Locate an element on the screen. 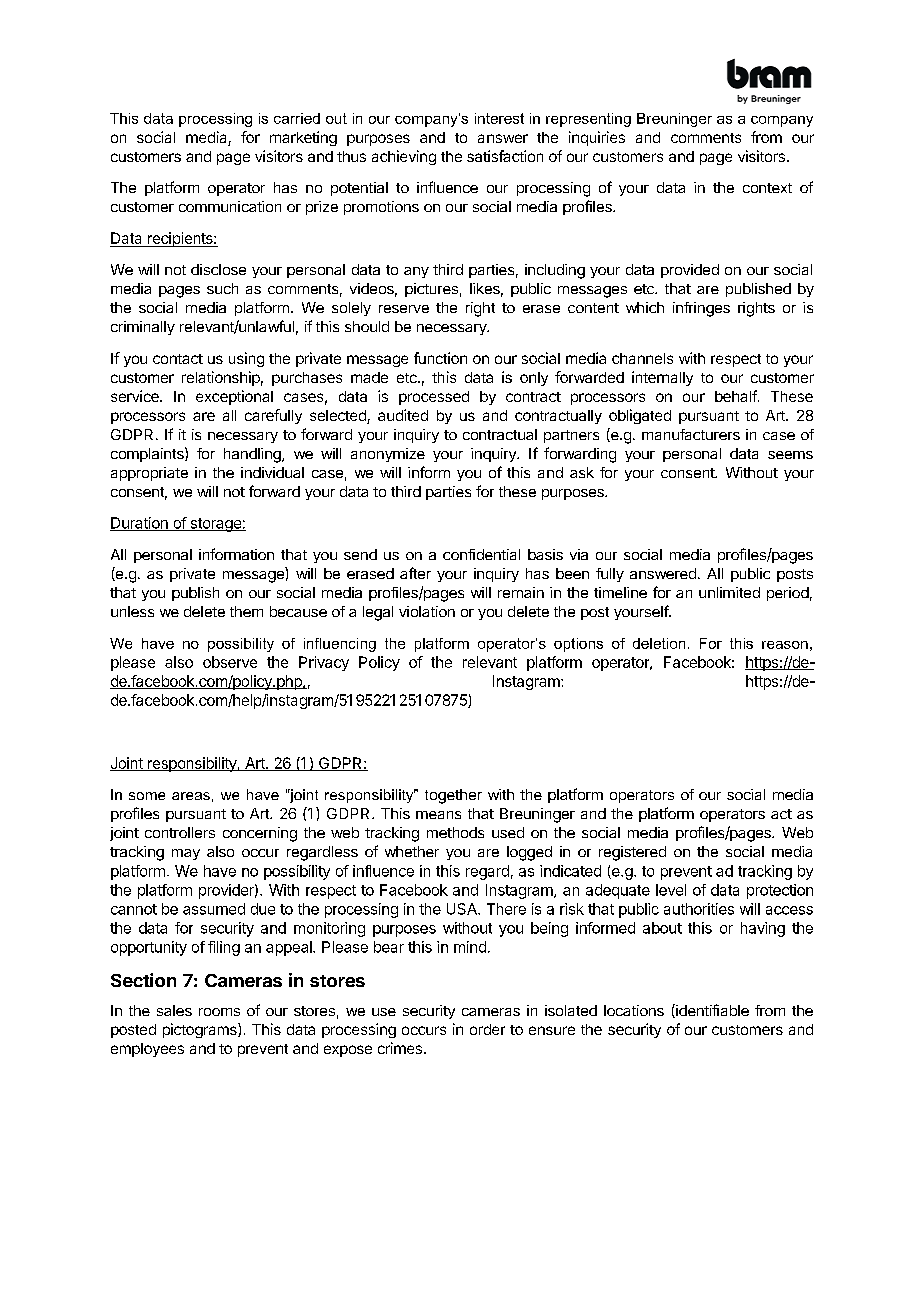 The image size is (924, 1307). satisfaction is located at coordinates (505, 156).
